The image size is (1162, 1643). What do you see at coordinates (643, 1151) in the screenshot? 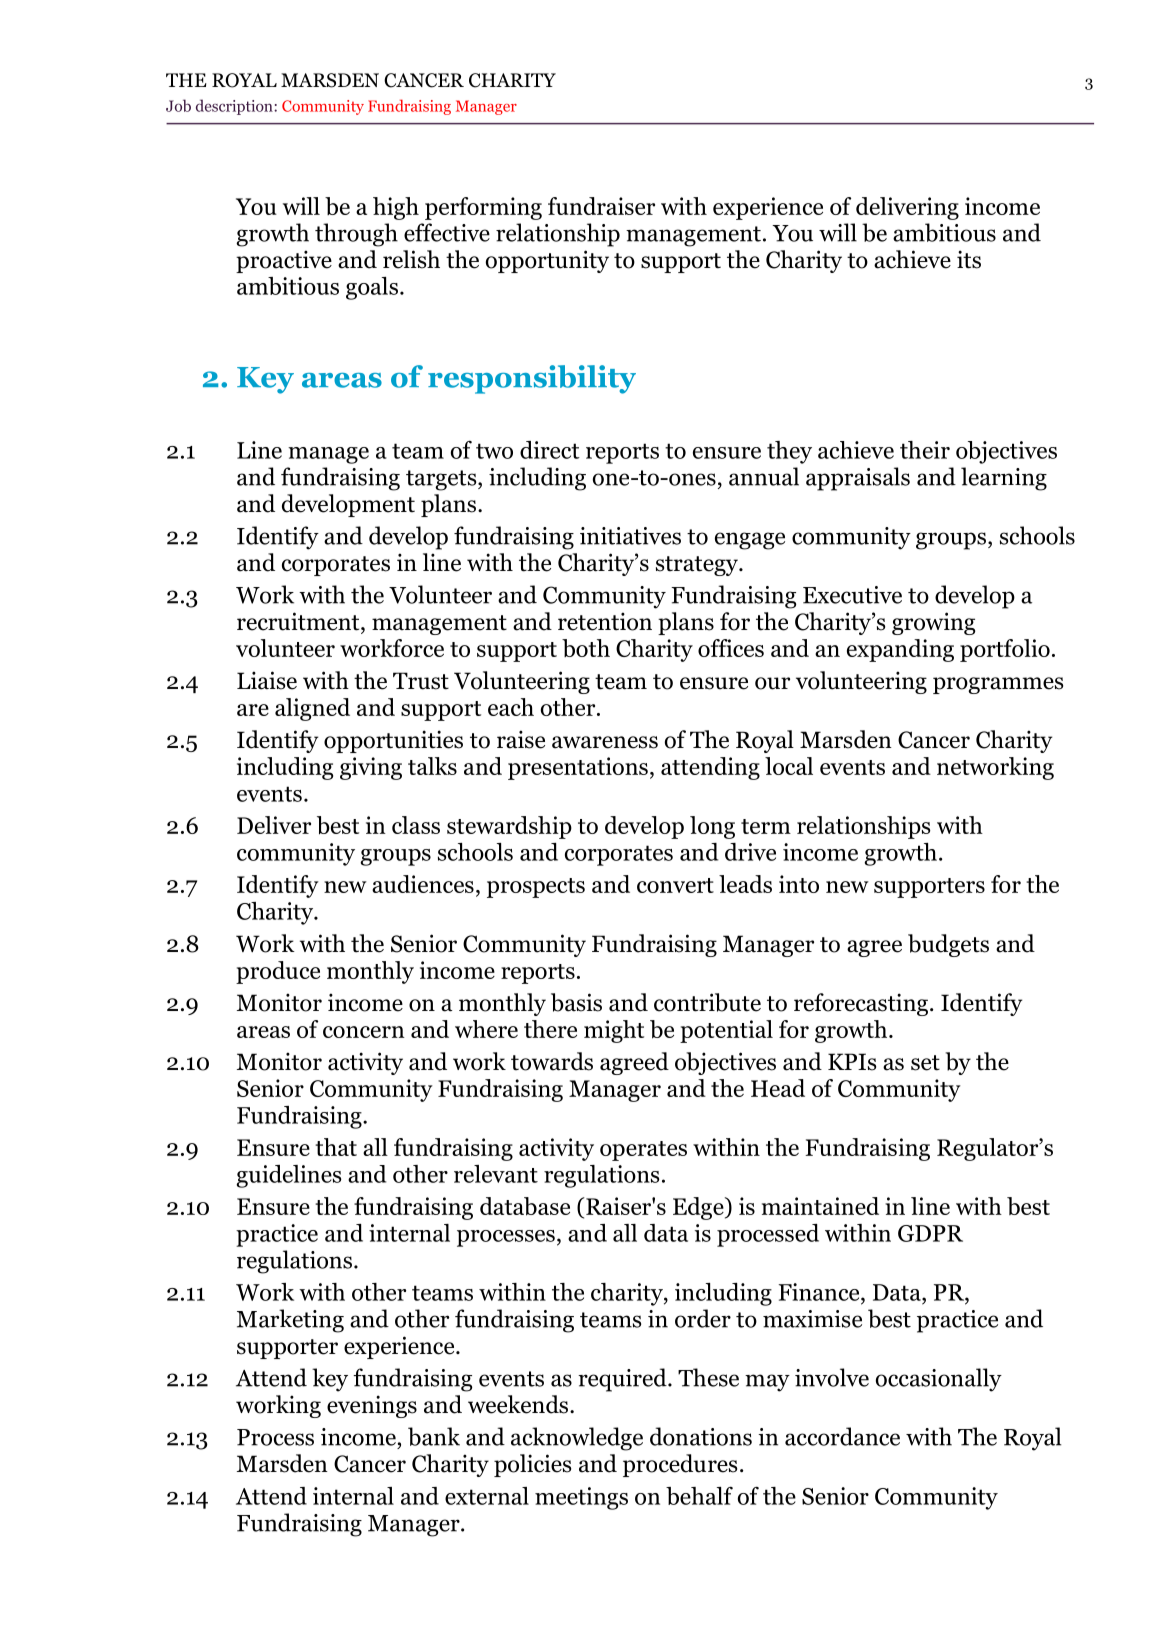
I see `operates` at bounding box center [643, 1151].
